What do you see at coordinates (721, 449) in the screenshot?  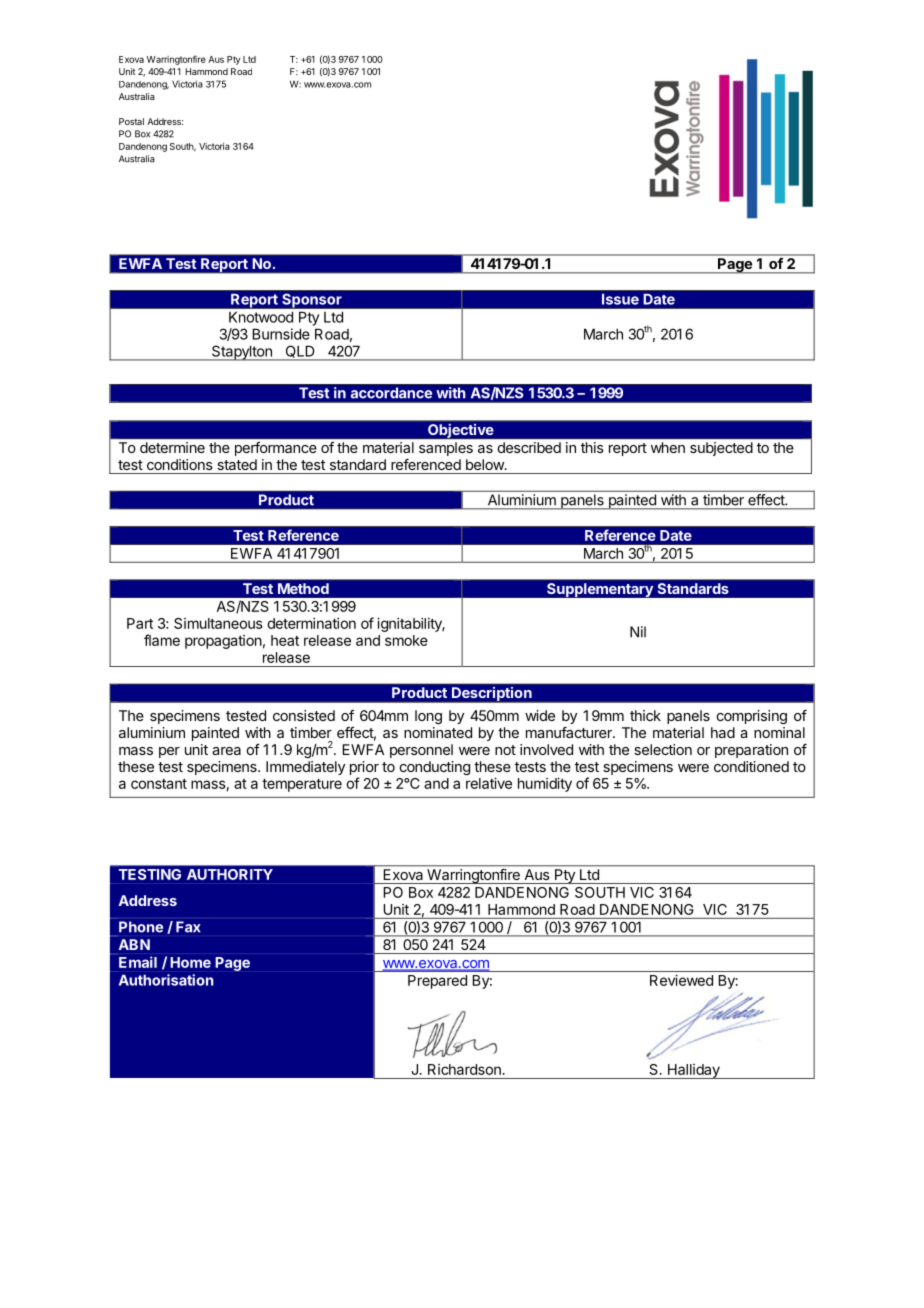 I see `subjected` at bounding box center [721, 449].
